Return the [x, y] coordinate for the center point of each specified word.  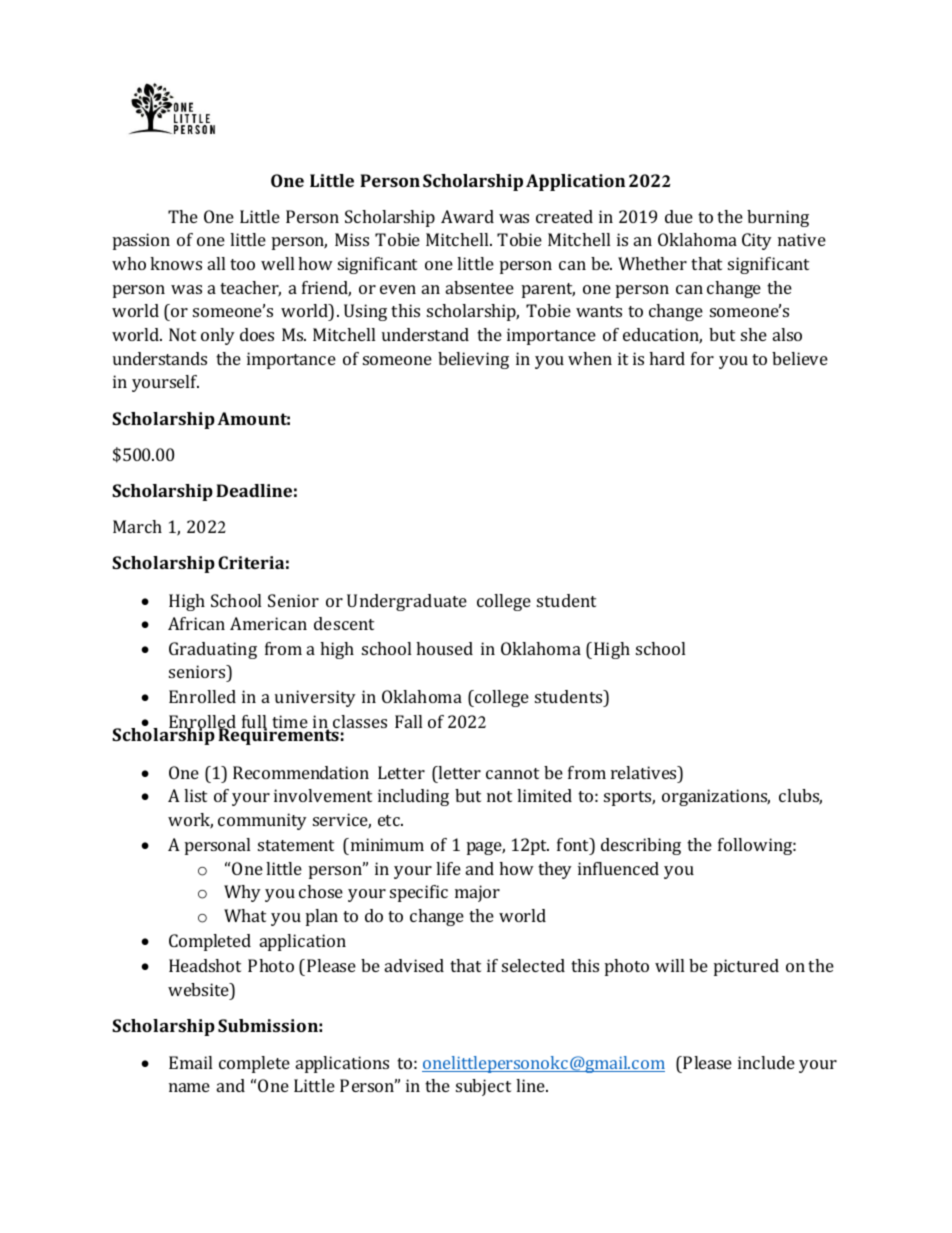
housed [444, 648]
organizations [716, 797]
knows [176, 263]
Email [190, 1062]
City [757, 241]
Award [467, 216]
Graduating [213, 650]
